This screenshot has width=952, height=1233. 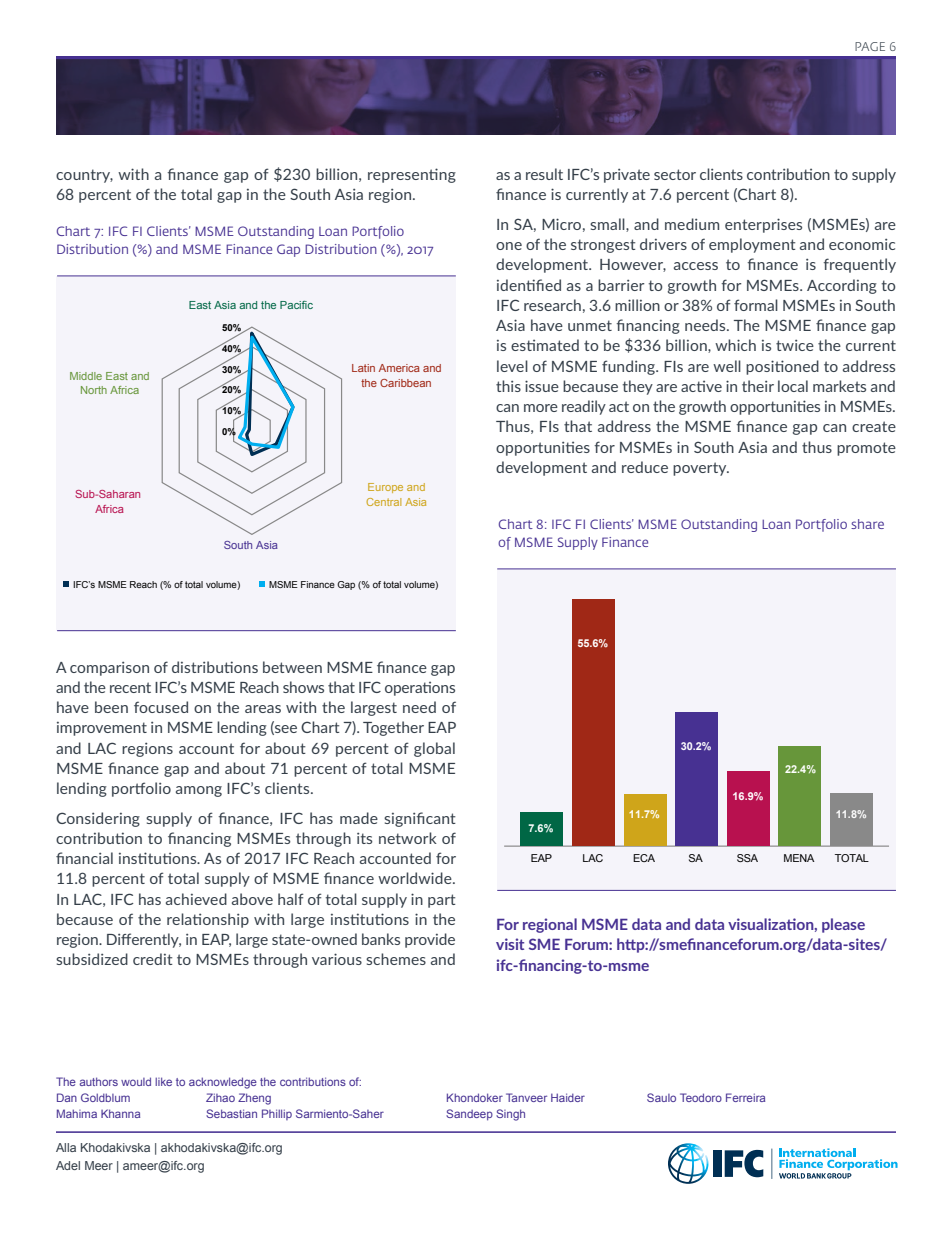 I want to click on country, so click(x=84, y=176).
